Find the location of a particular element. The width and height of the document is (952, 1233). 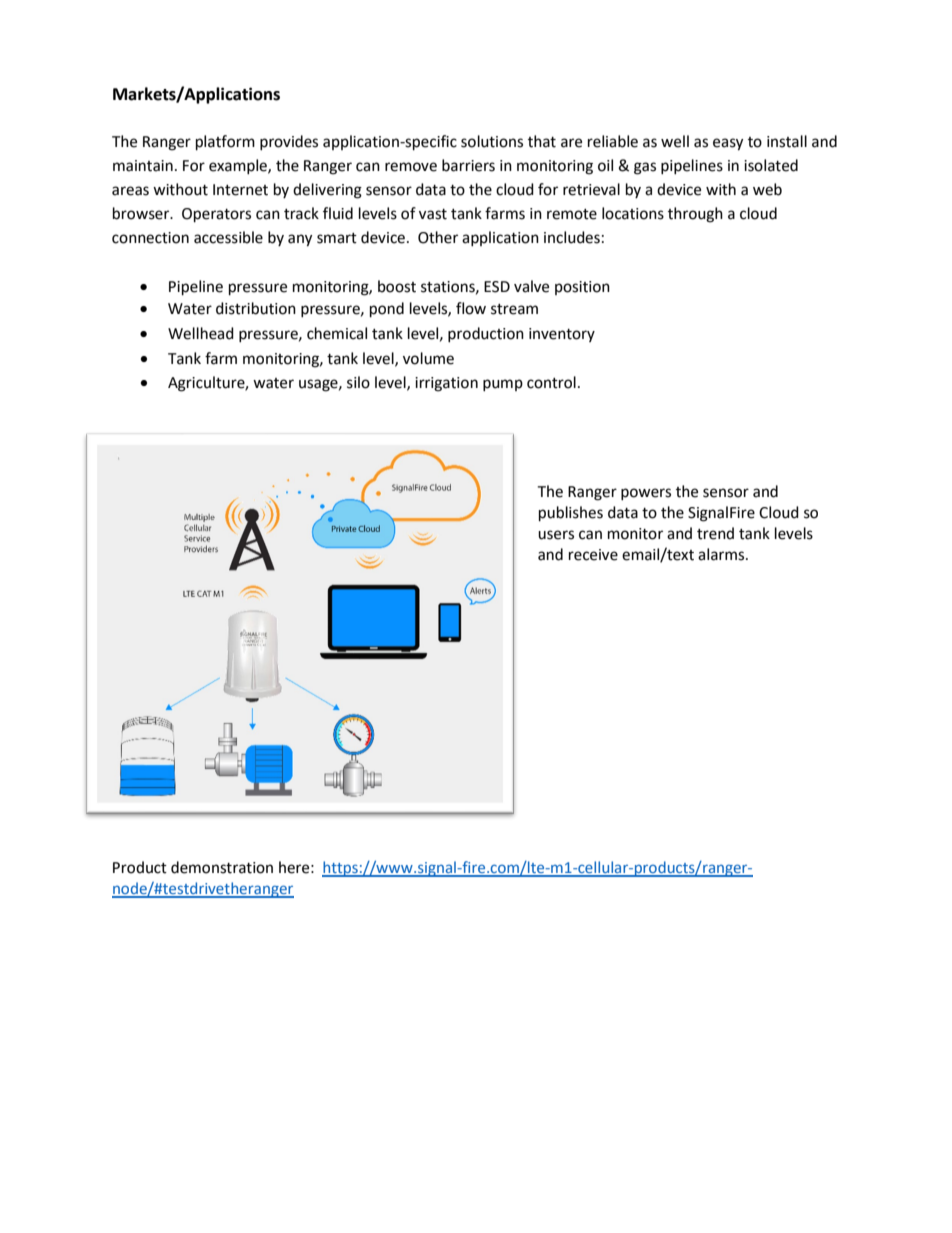

example is located at coordinates (239, 166).
